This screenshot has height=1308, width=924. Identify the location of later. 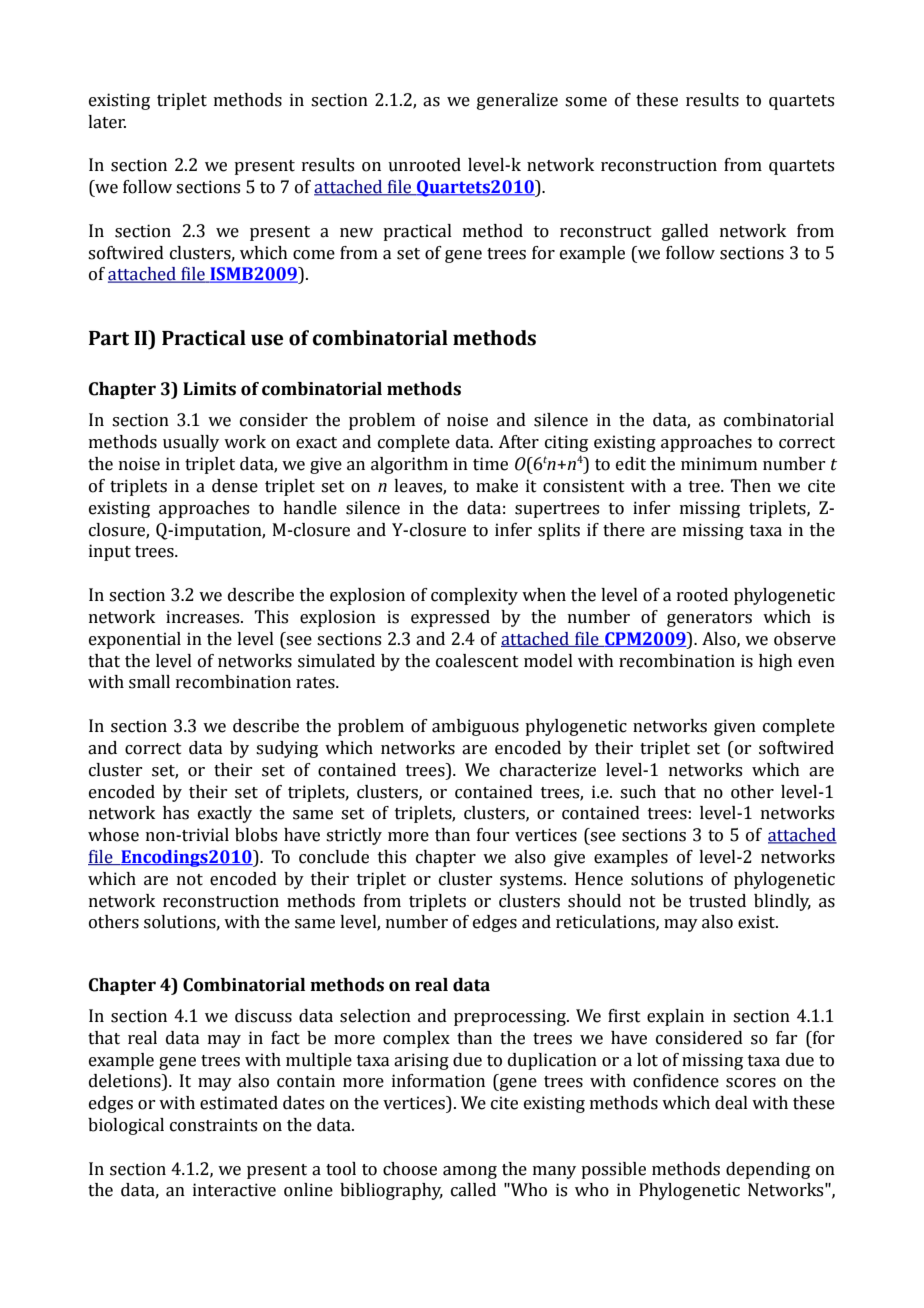
(107, 122).
